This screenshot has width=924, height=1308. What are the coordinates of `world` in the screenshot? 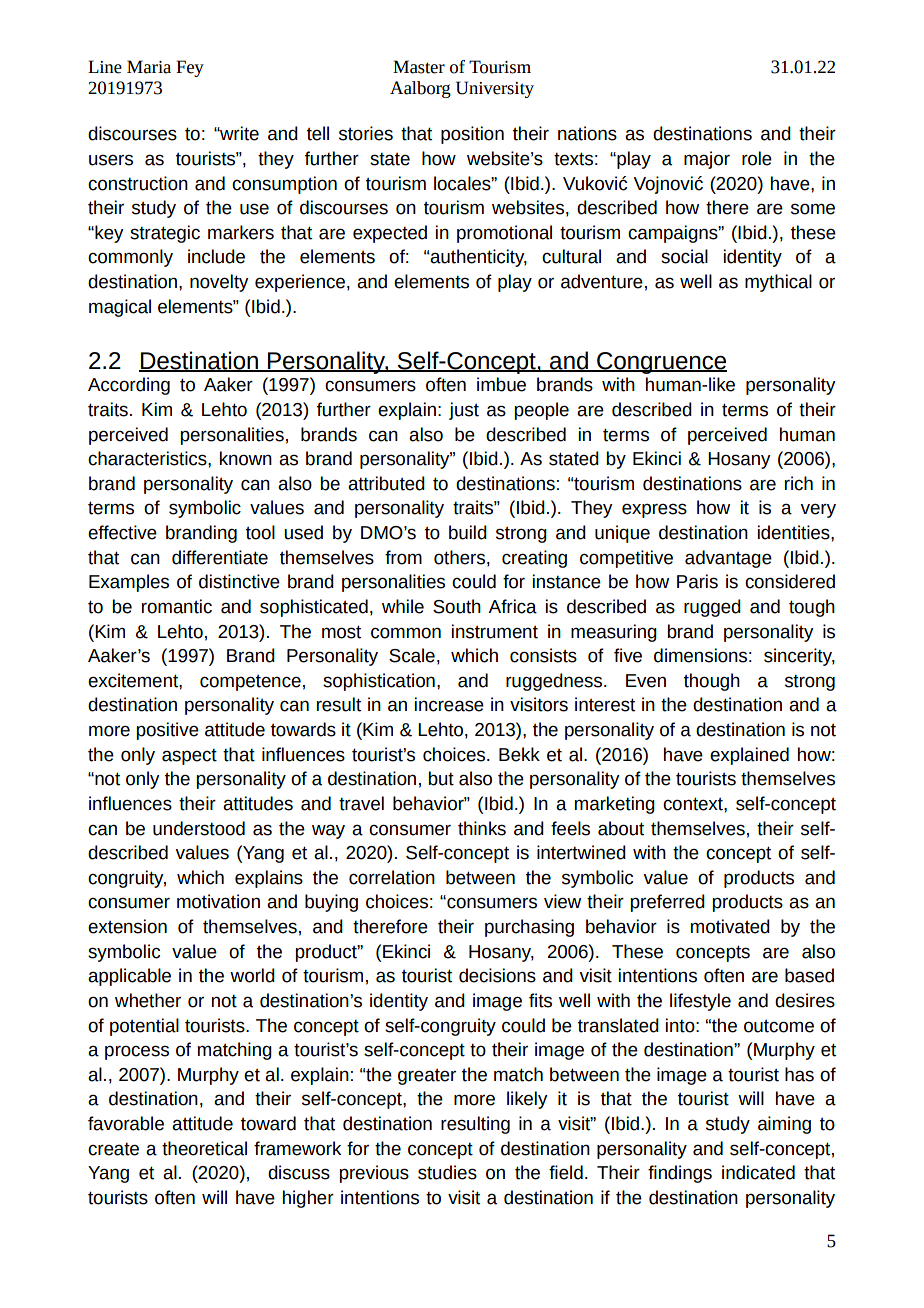 It's located at (252, 975).
